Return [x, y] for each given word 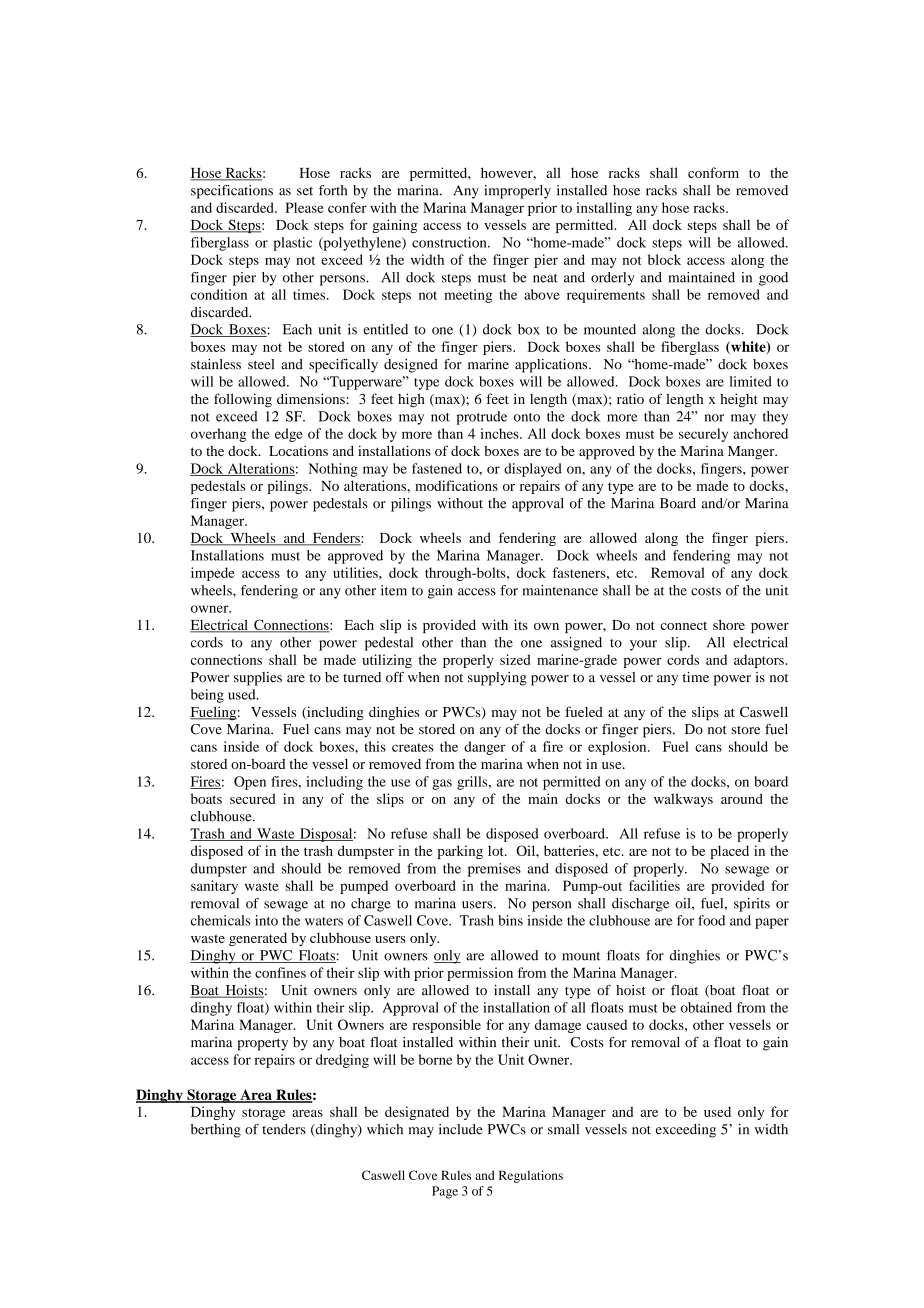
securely [703, 435]
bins [510, 920]
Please [305, 207]
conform [713, 172]
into [266, 920]
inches [501, 433]
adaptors [759, 661]
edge [289, 435]
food [711, 920]
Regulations [531, 1176]
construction [450, 242]
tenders [284, 1129]
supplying [497, 679]
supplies [258, 679]
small [563, 1129]
